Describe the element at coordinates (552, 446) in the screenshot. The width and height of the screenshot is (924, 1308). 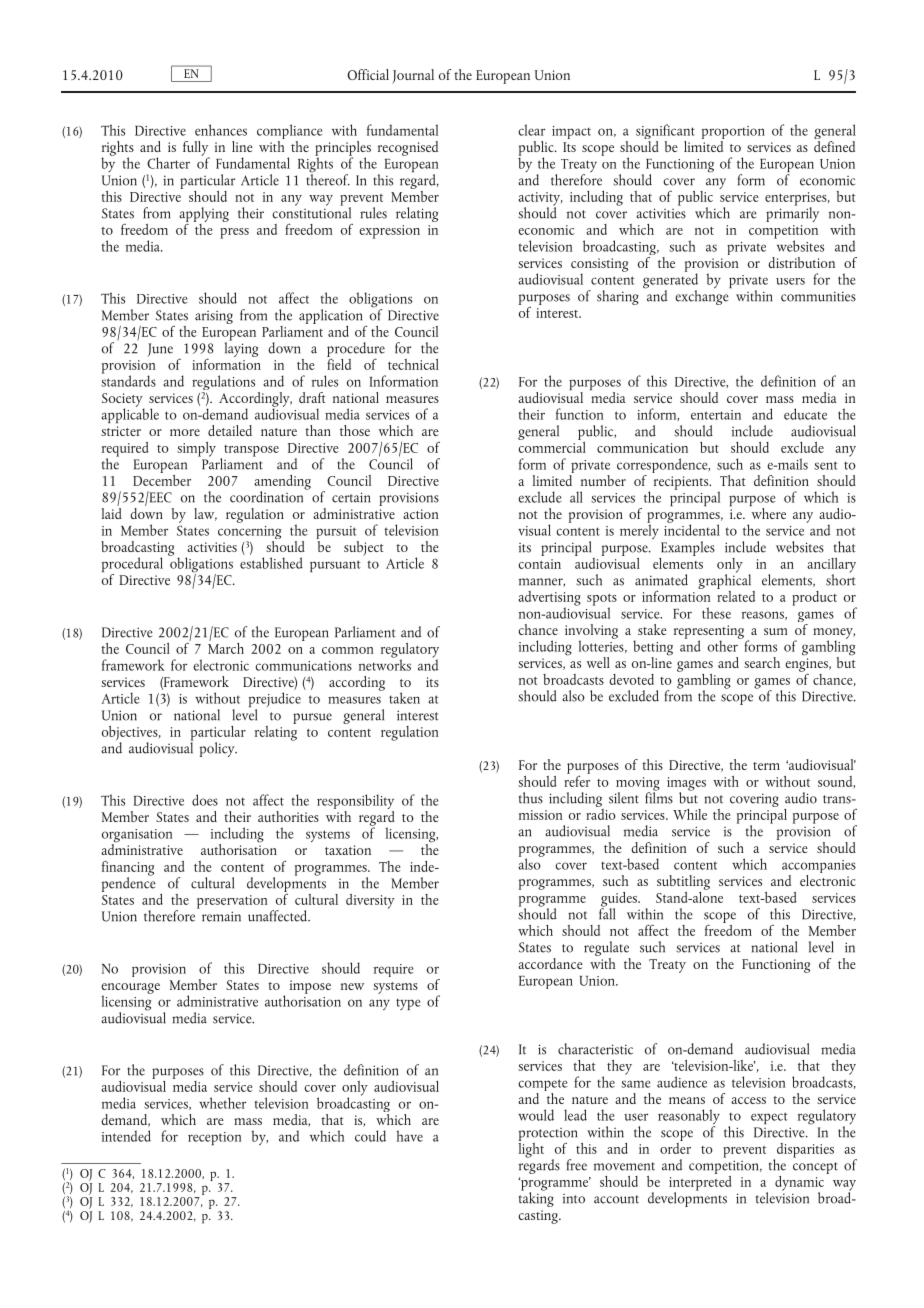
I see `commercial` at that location.
